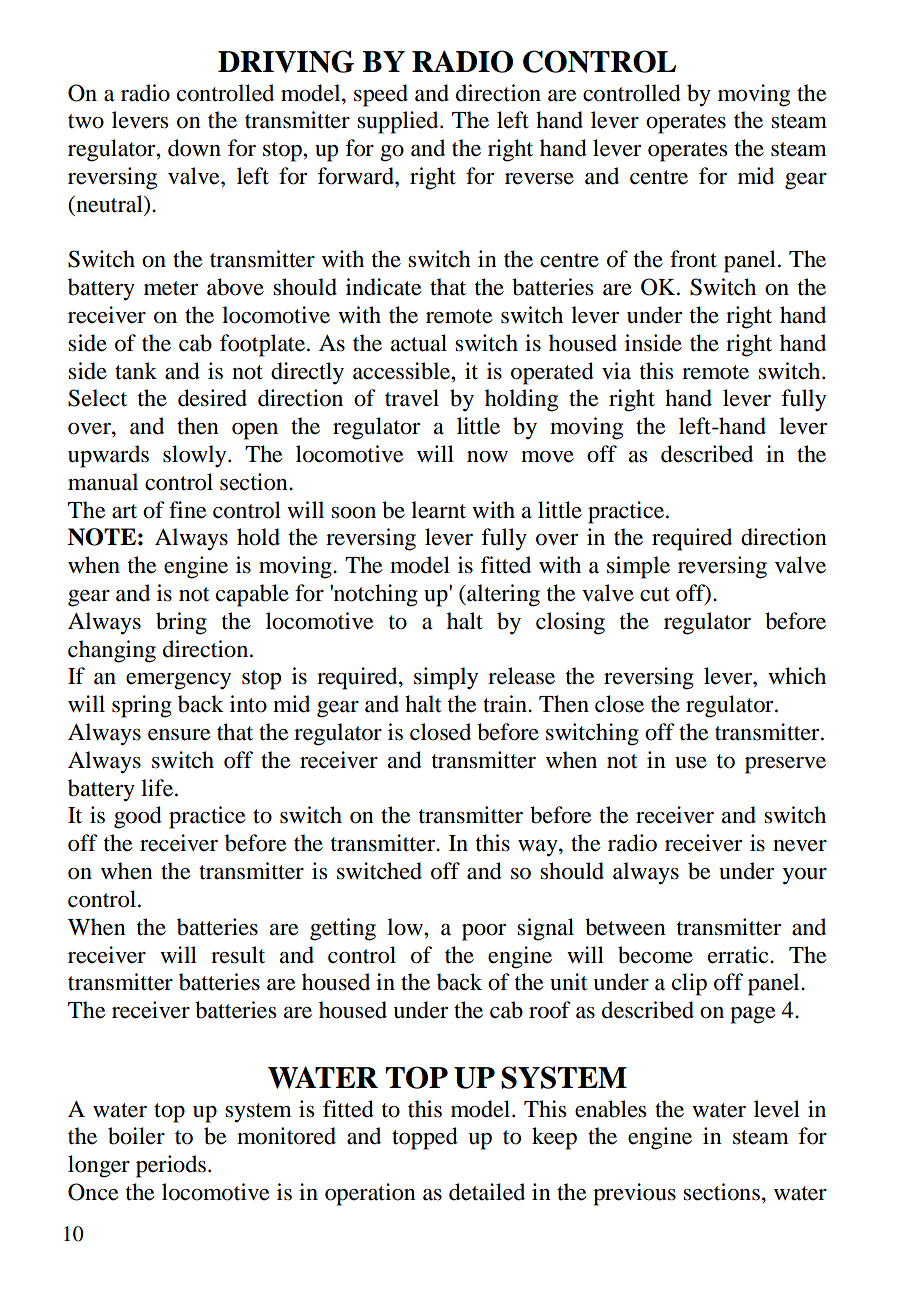  Describe the element at coordinates (425, 1138) in the document. I see `topped` at that location.
